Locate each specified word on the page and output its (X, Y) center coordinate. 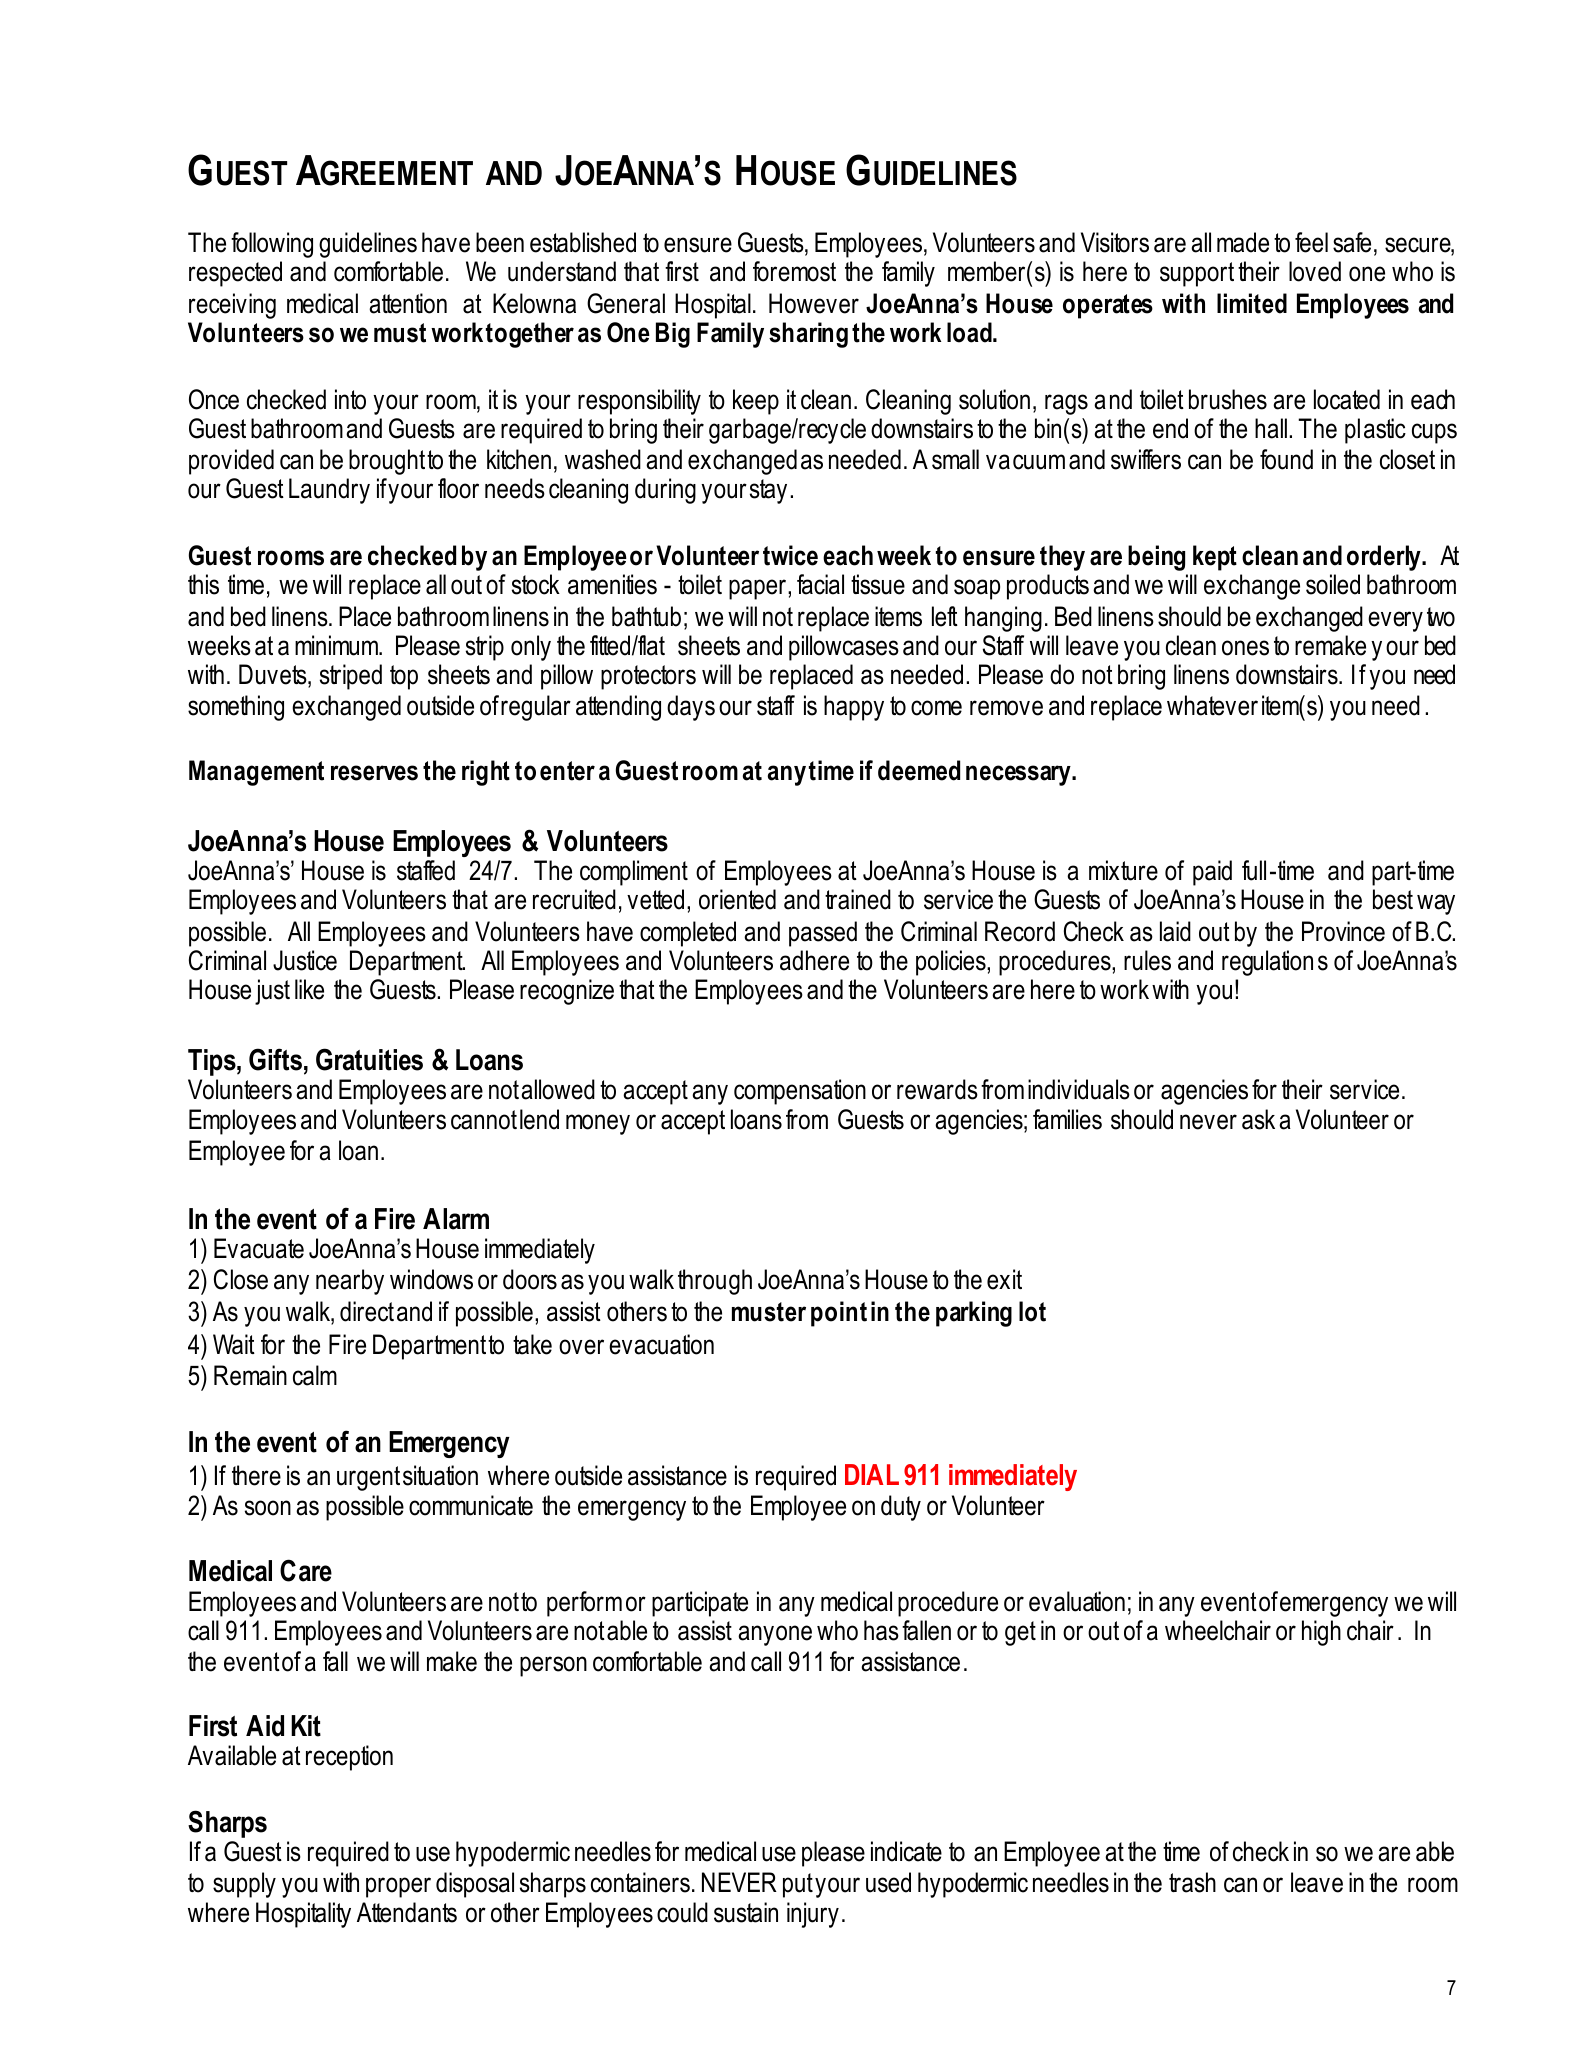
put (798, 1885)
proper (398, 1887)
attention (408, 303)
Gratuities (369, 1059)
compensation (800, 1092)
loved (1315, 271)
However (814, 303)
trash (1192, 1882)
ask (1258, 1119)
